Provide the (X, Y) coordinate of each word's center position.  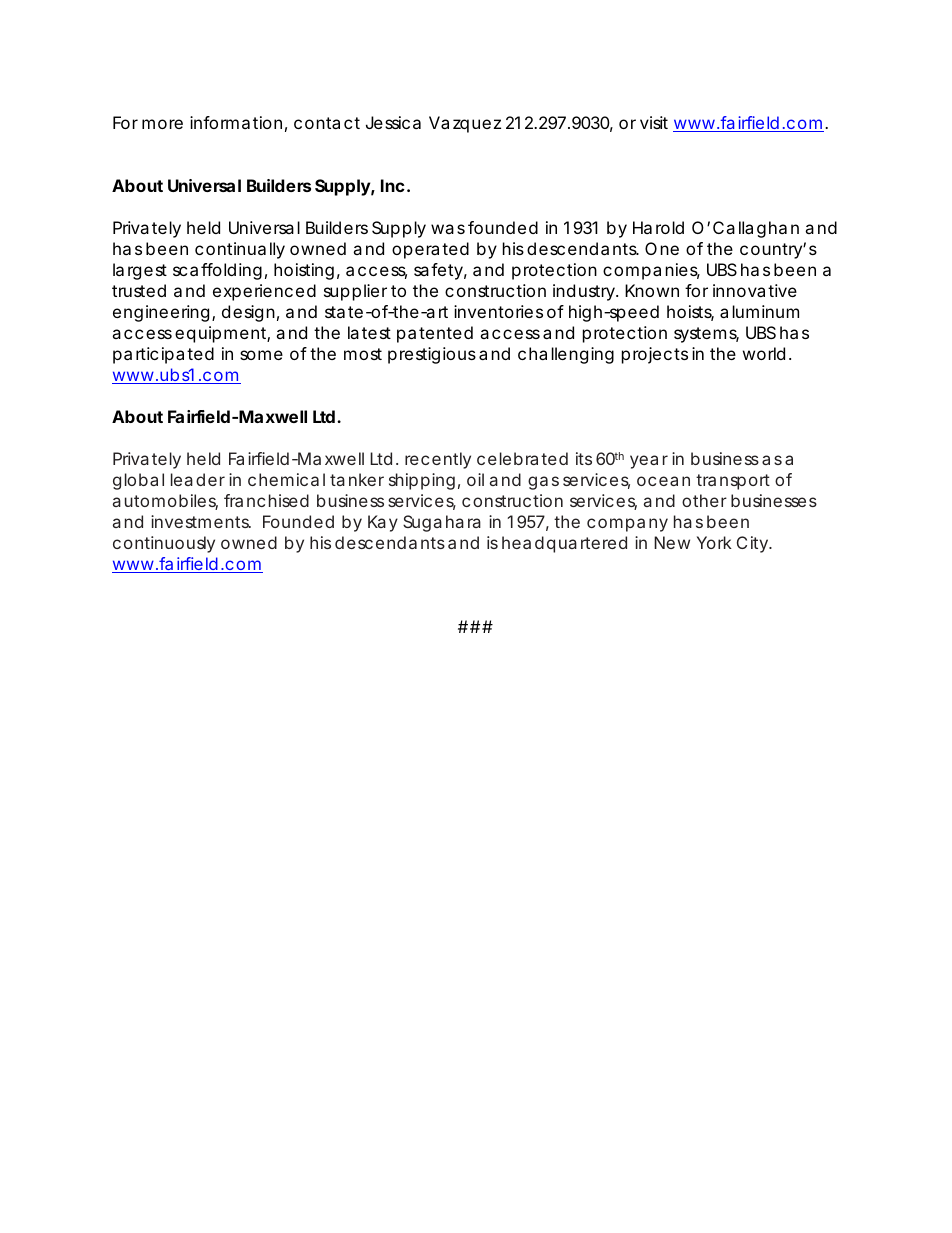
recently (438, 460)
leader (198, 479)
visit (654, 122)
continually (240, 250)
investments (201, 521)
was (448, 229)
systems (706, 335)
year (649, 462)
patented (435, 334)
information (236, 122)
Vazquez (465, 124)
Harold (658, 227)
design (248, 313)
